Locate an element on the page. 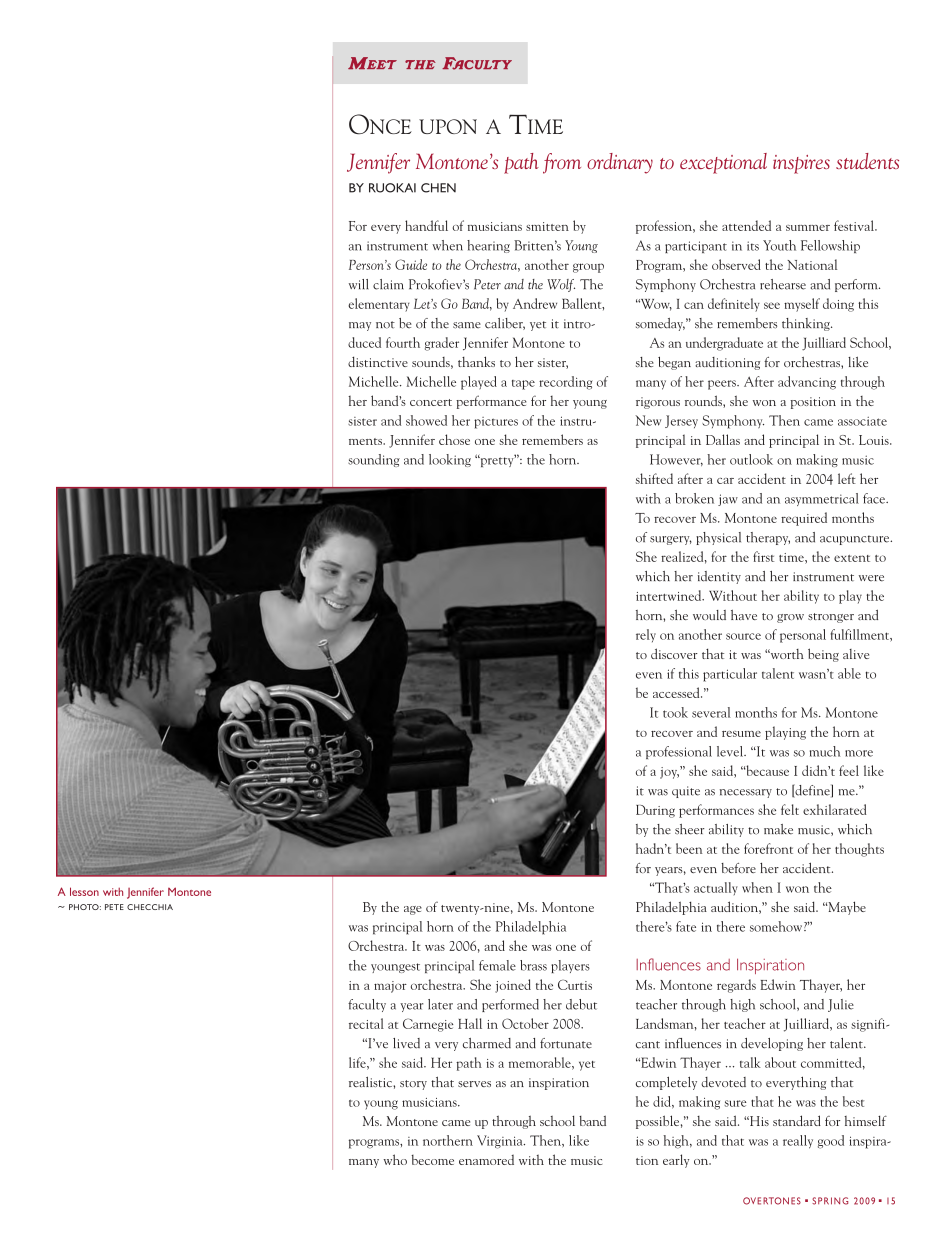 The image size is (952, 1233). who is located at coordinates (395, 1159).
